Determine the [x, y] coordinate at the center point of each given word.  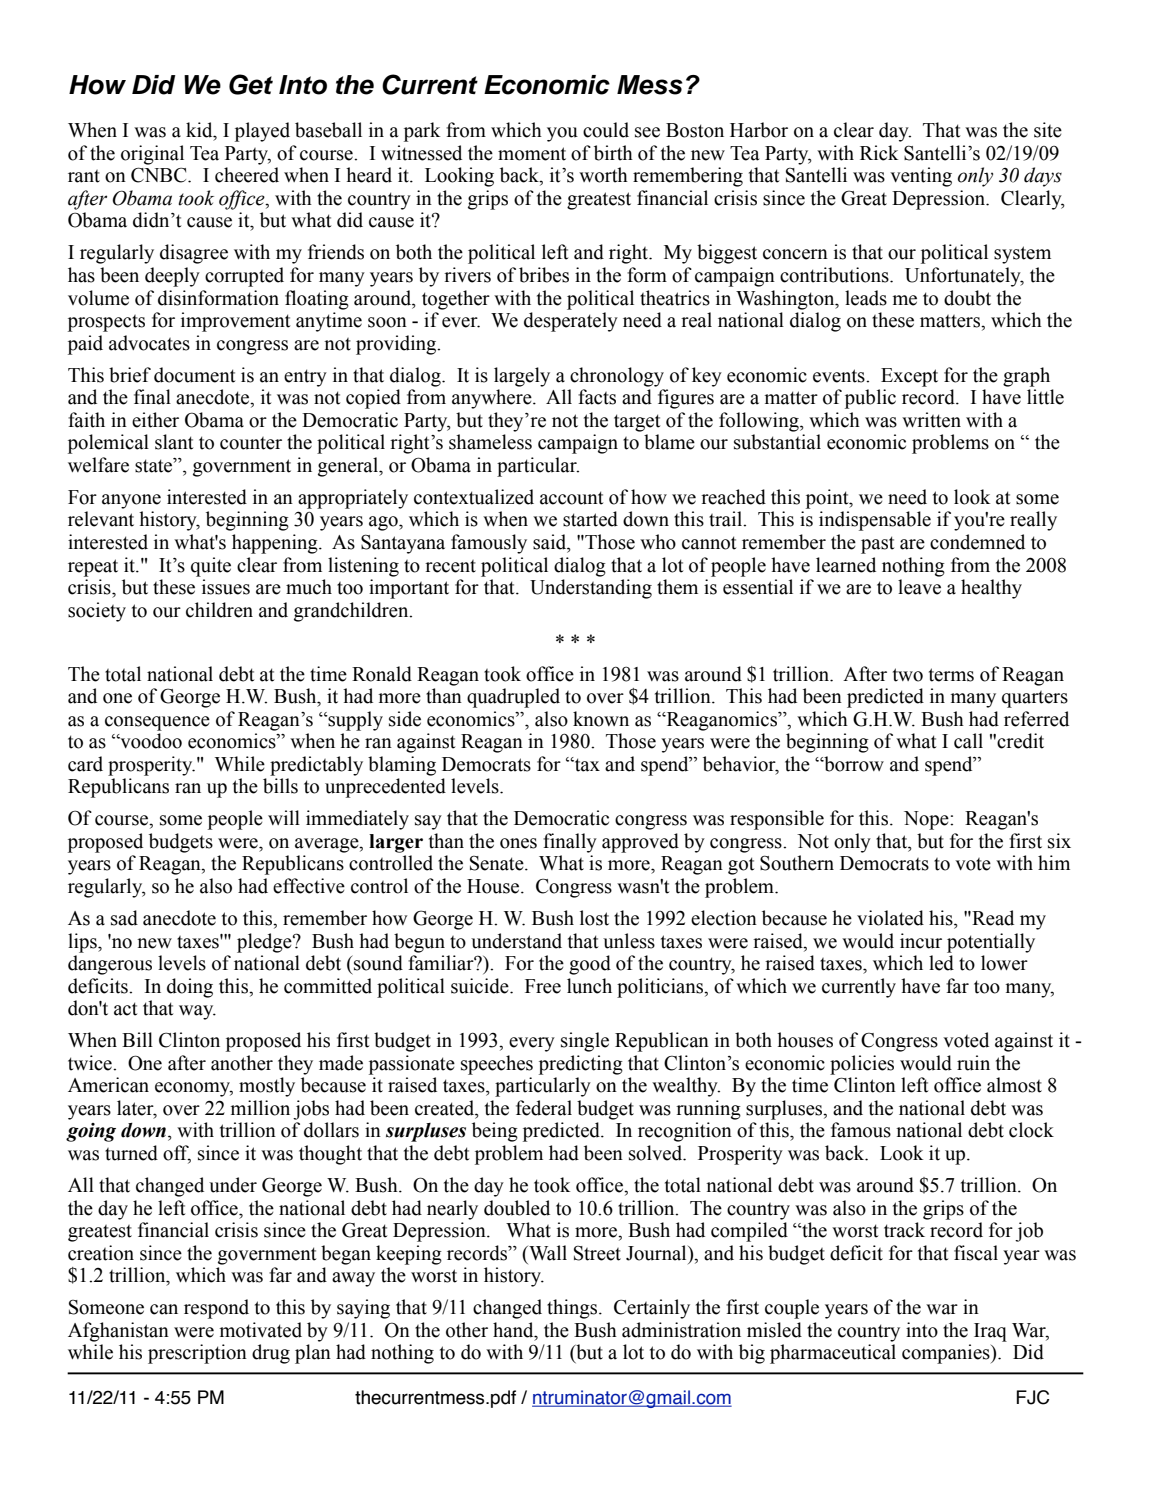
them [677, 587]
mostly [267, 1087]
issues [226, 587]
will [284, 817]
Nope [927, 820]
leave [919, 587]
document [194, 375]
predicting [581, 1065]
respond [216, 1309]
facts [597, 397]
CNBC [160, 175]
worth [603, 175]
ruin [973, 1063]
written [931, 420]
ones [518, 843]
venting [921, 177]
